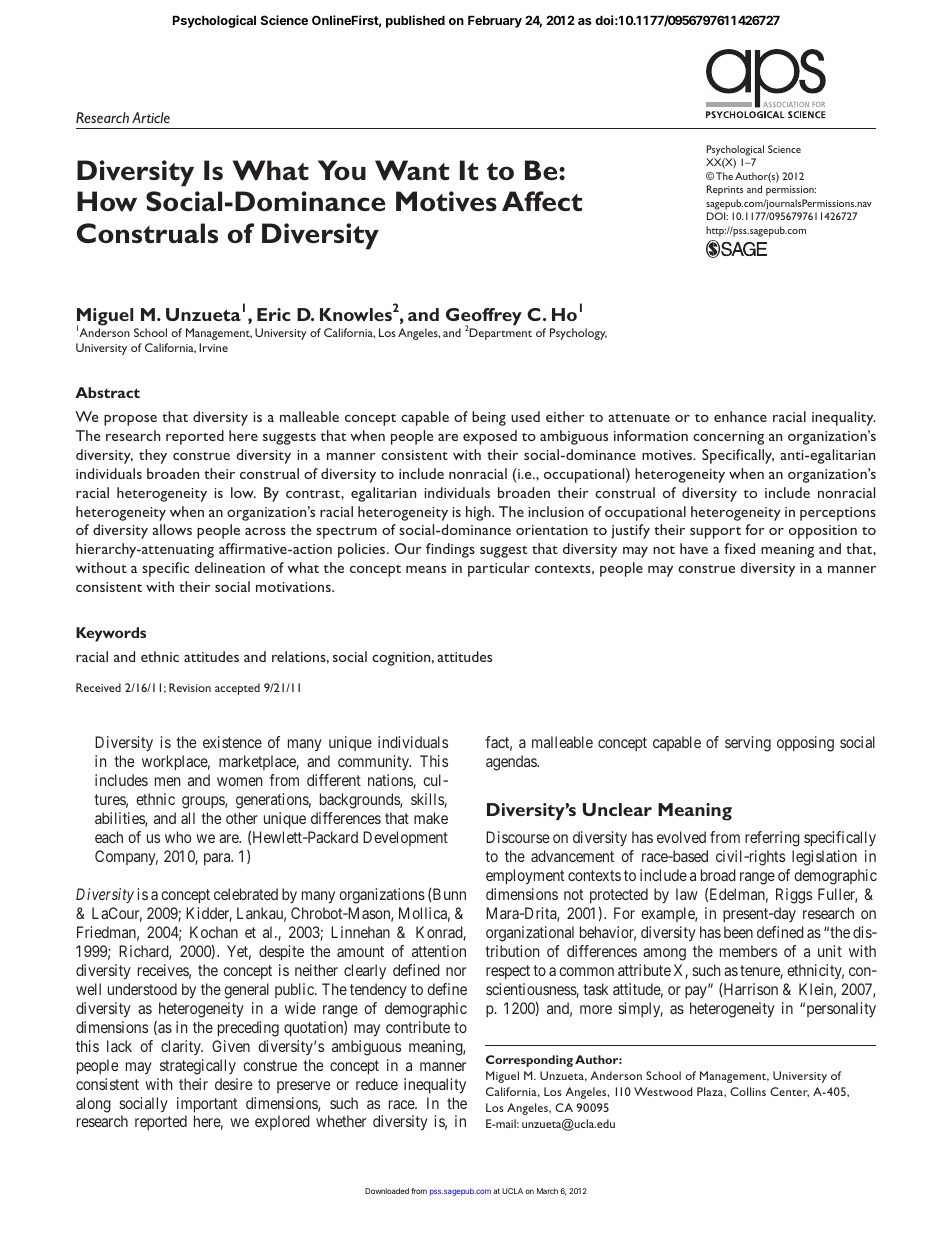 The height and width of the document is (1237, 952). Describe the element at coordinates (725, 190) in the document. I see `Reprints` at that location.
